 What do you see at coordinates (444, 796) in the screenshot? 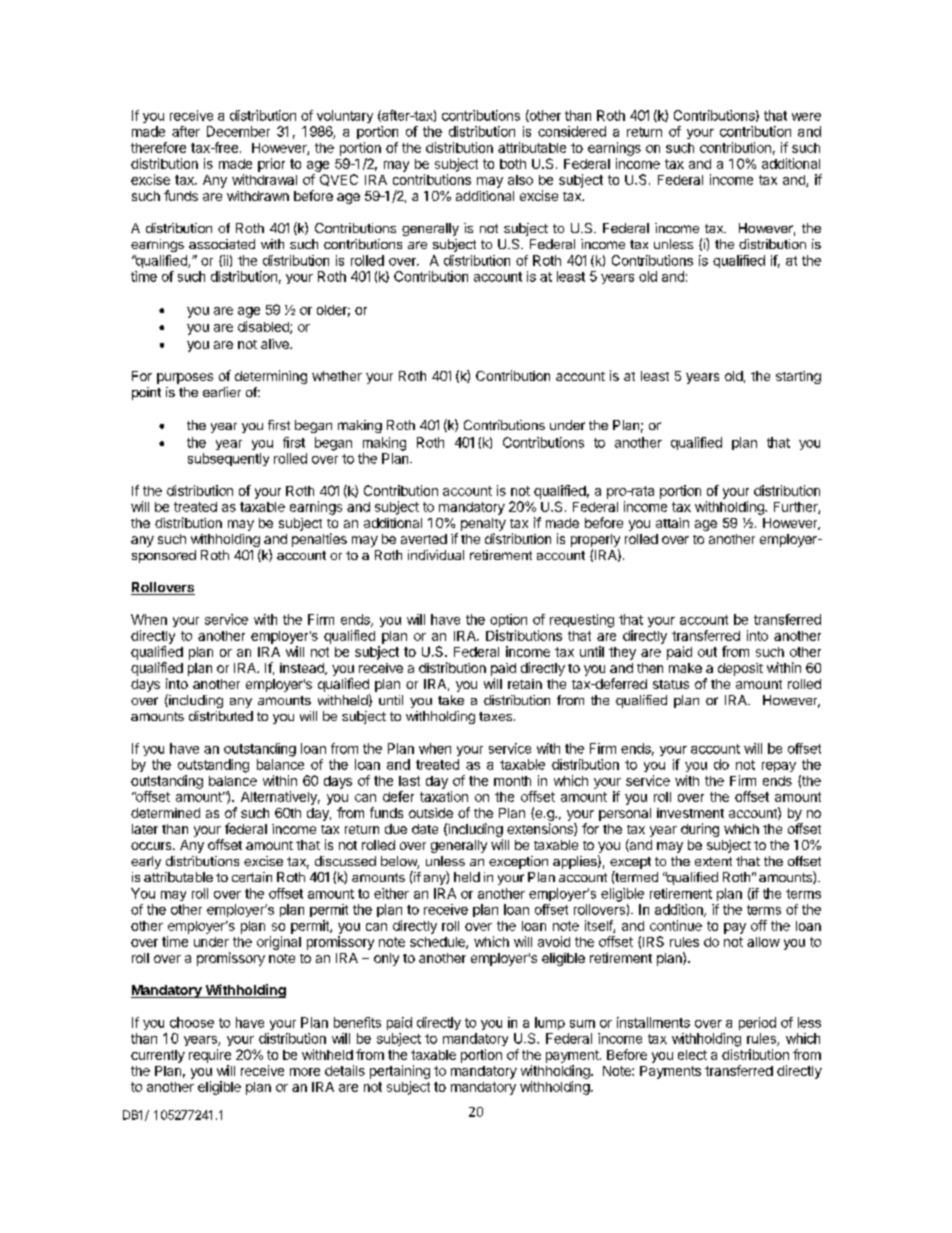
I see `taxation` at bounding box center [444, 796].
